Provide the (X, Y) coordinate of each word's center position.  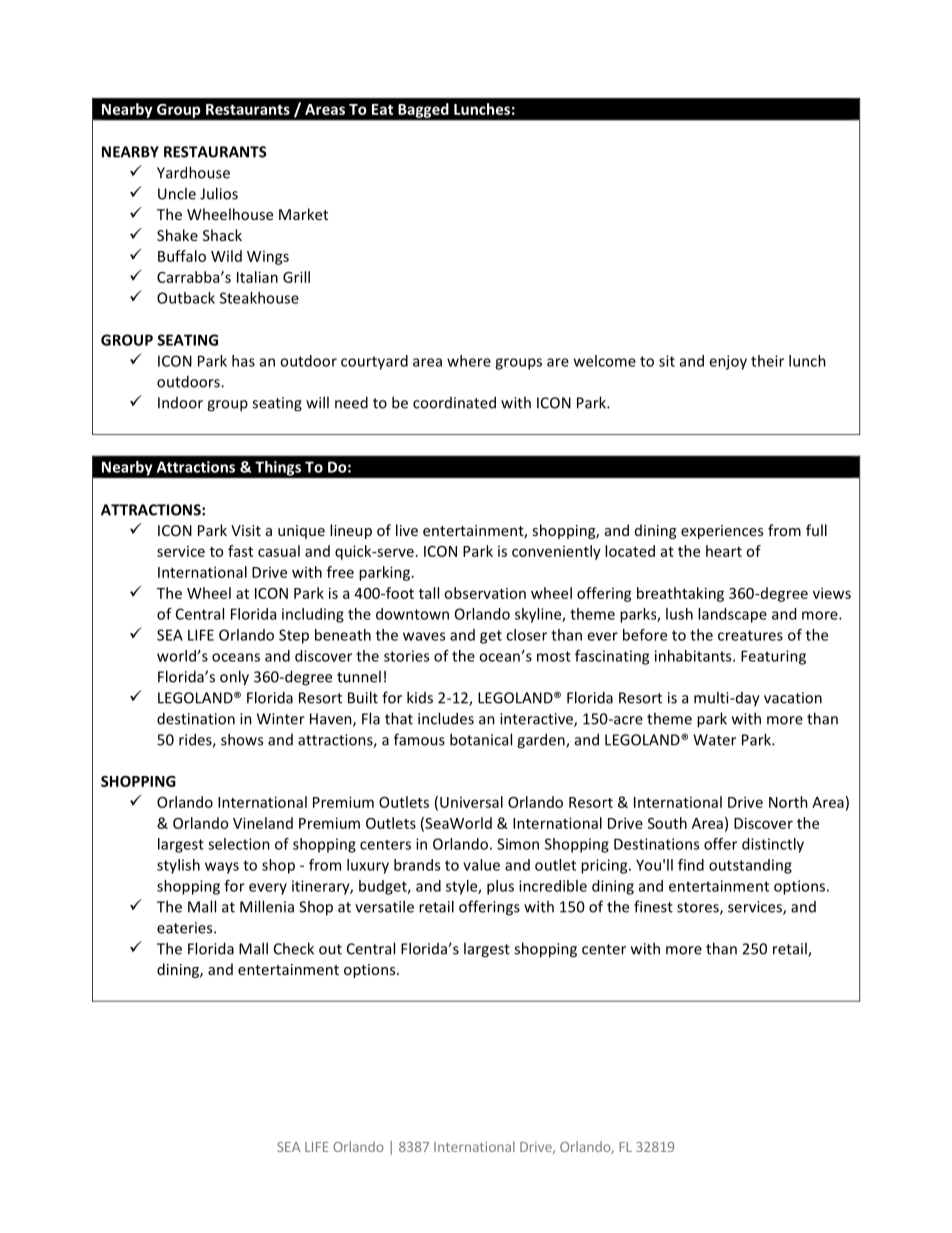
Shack (222, 235)
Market (303, 214)
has (243, 361)
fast (240, 551)
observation (485, 593)
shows (242, 739)
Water (714, 740)
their (767, 361)
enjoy (728, 362)
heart (724, 551)
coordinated (454, 402)
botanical (481, 739)
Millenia (267, 906)
